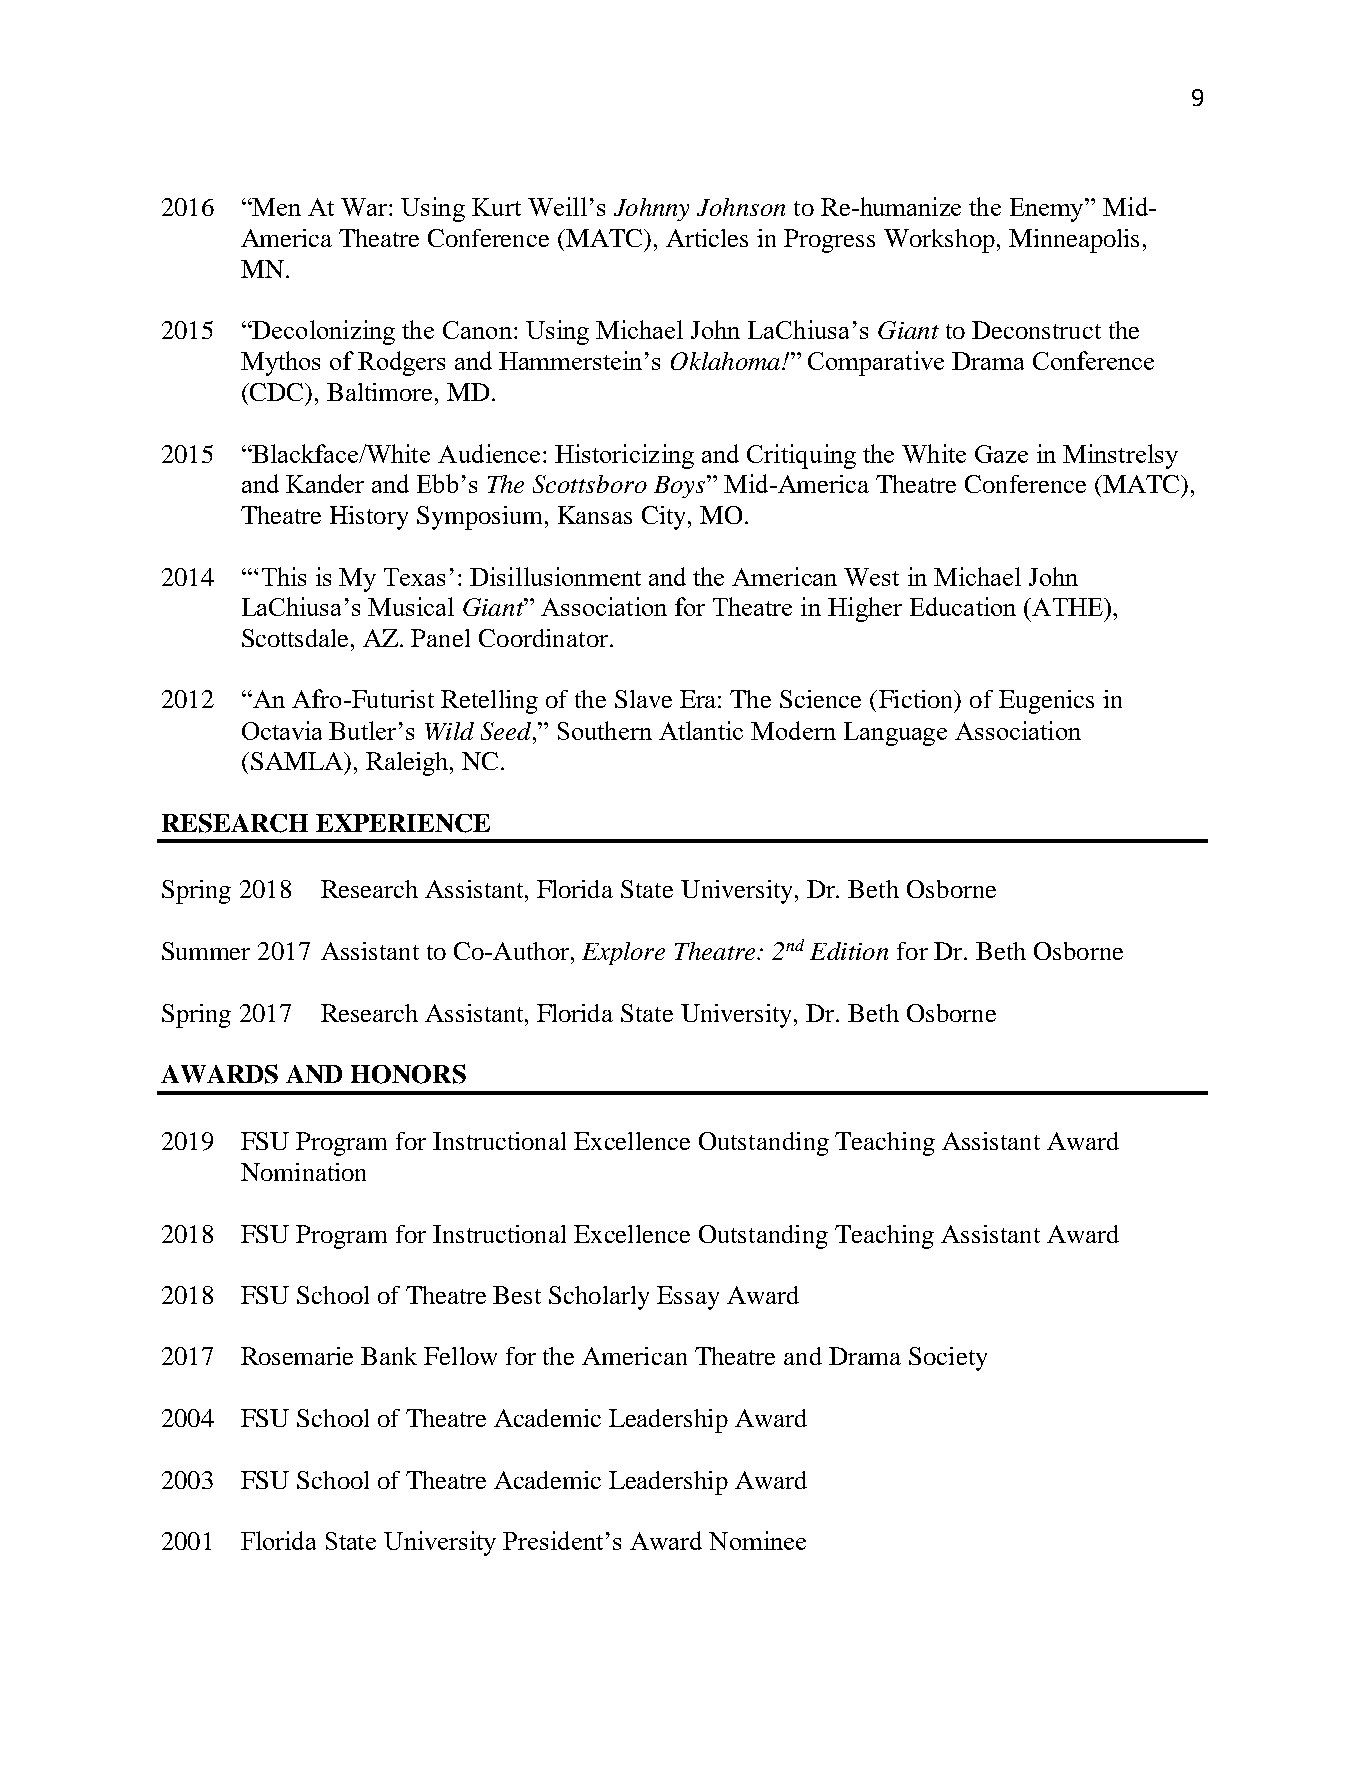 Image resolution: width=1364 pixels, height=1765 pixels. Describe the element at coordinates (939, 241) in the document. I see `Workshop` at that location.
